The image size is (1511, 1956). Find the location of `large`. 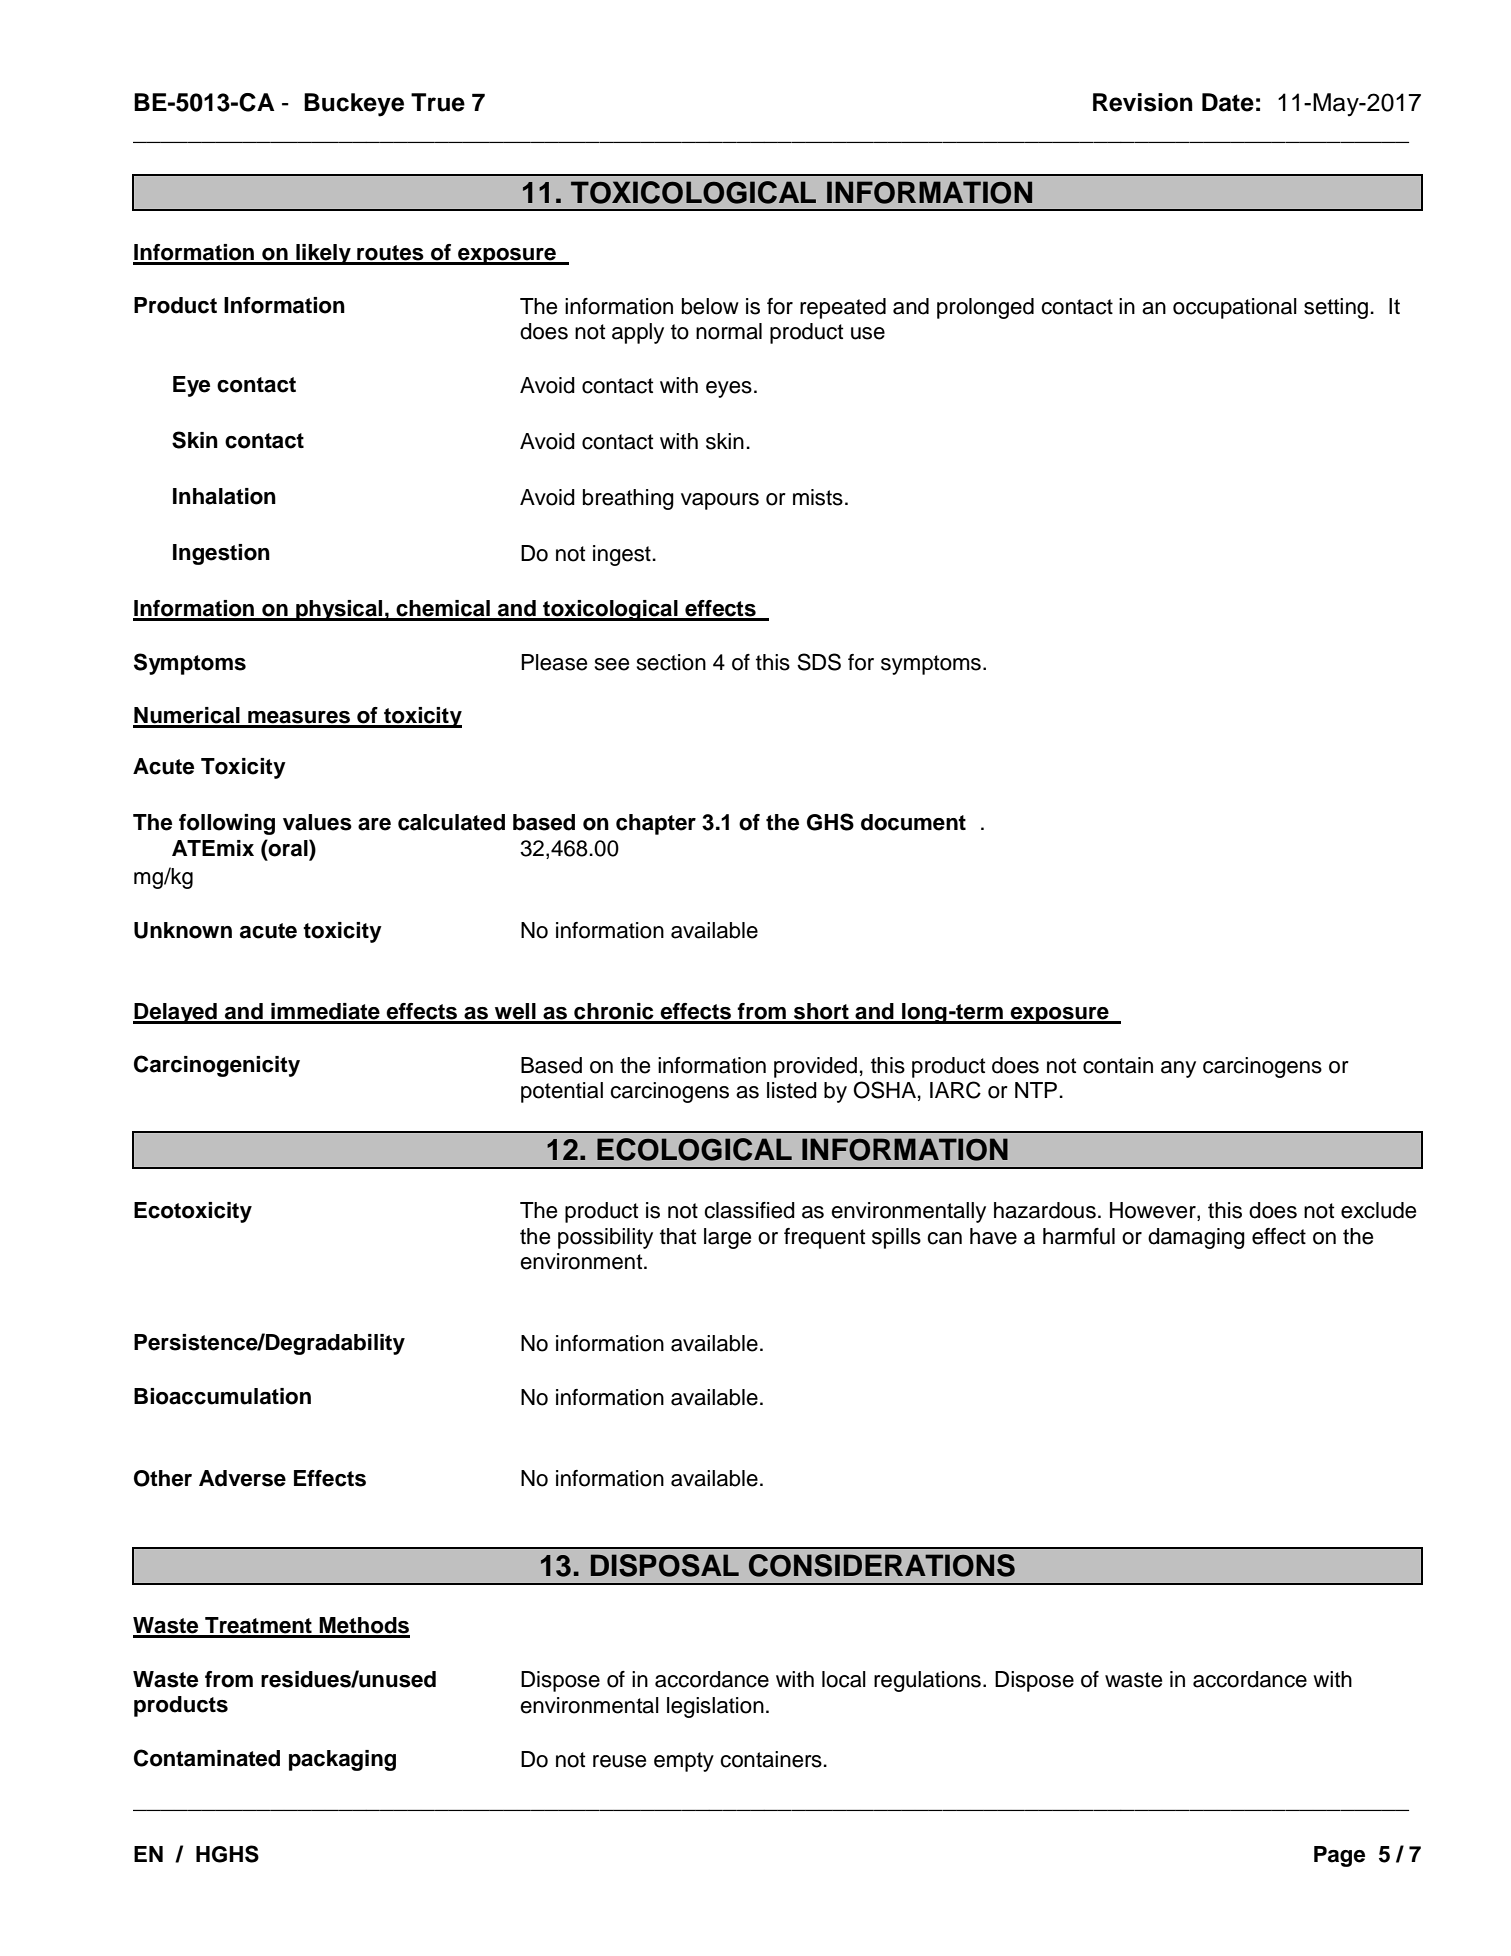

large is located at coordinates (727, 1238).
